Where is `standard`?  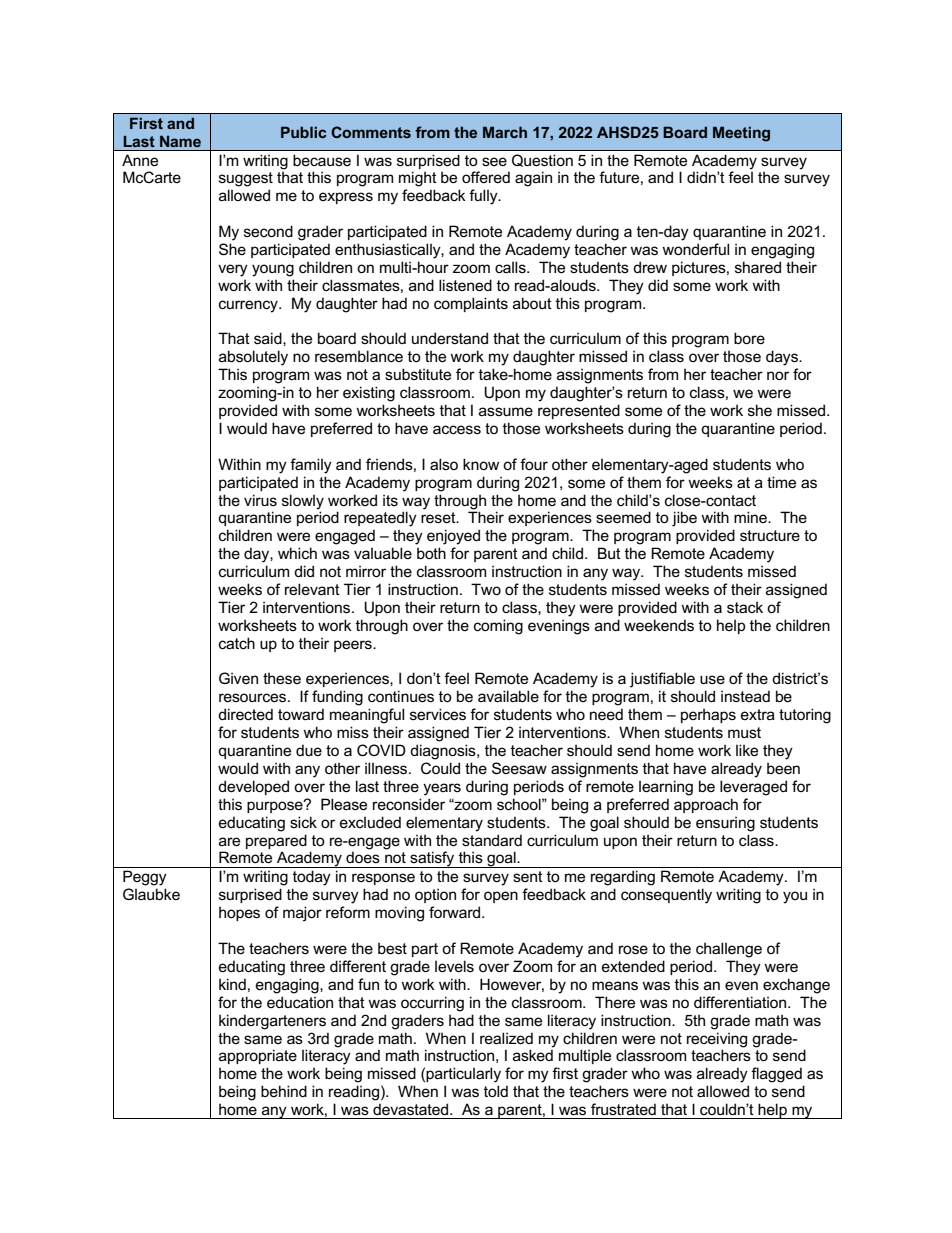 standard is located at coordinates (492, 840).
